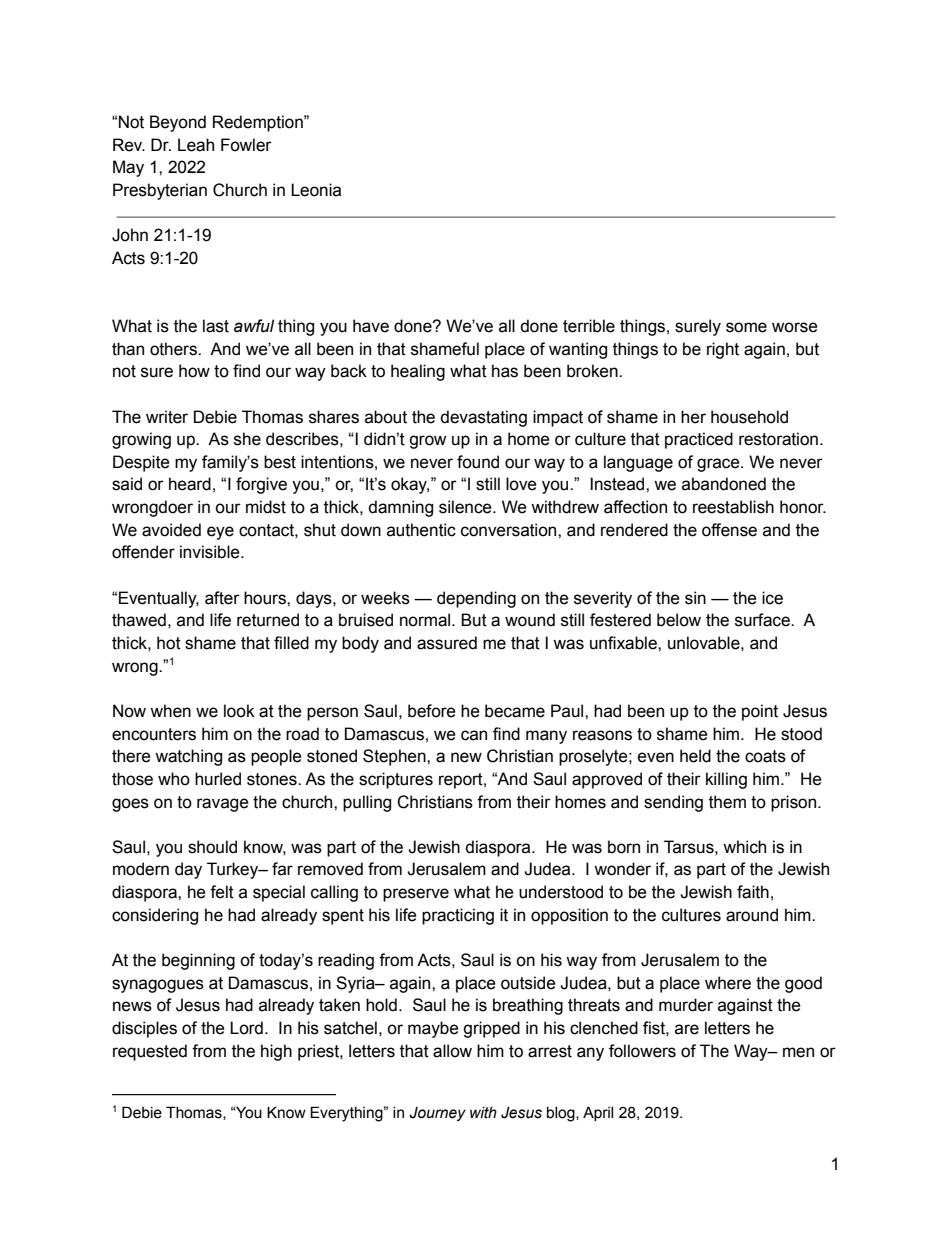  I want to click on how, so click(194, 371).
